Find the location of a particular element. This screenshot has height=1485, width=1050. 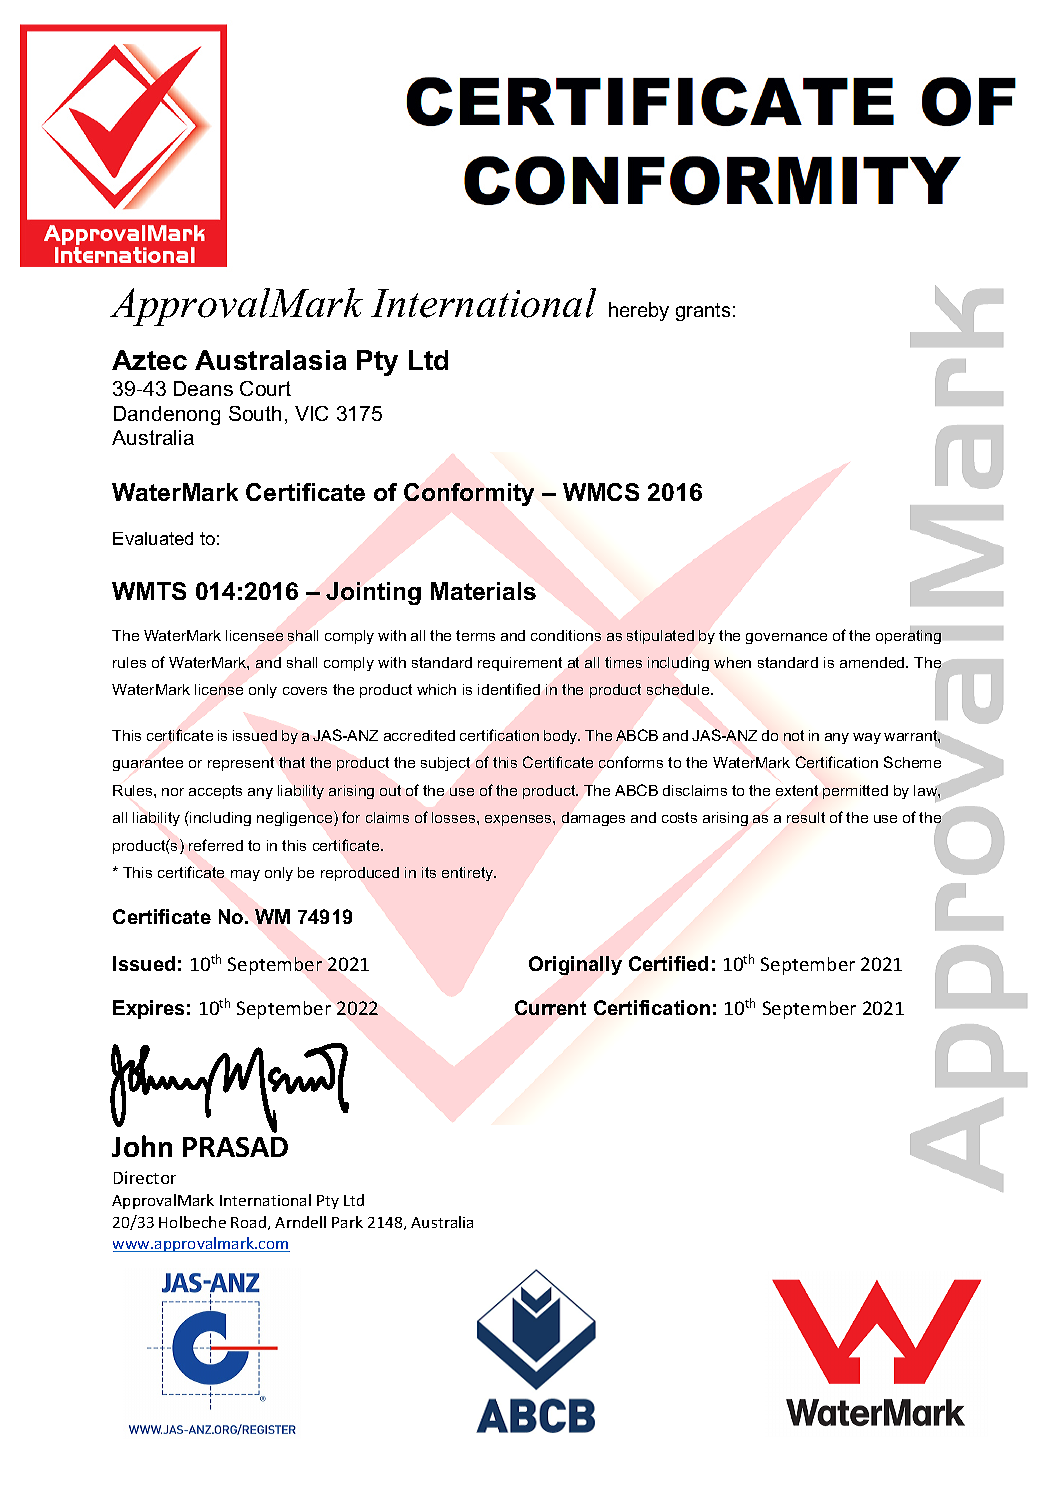

Park is located at coordinates (347, 1222).
